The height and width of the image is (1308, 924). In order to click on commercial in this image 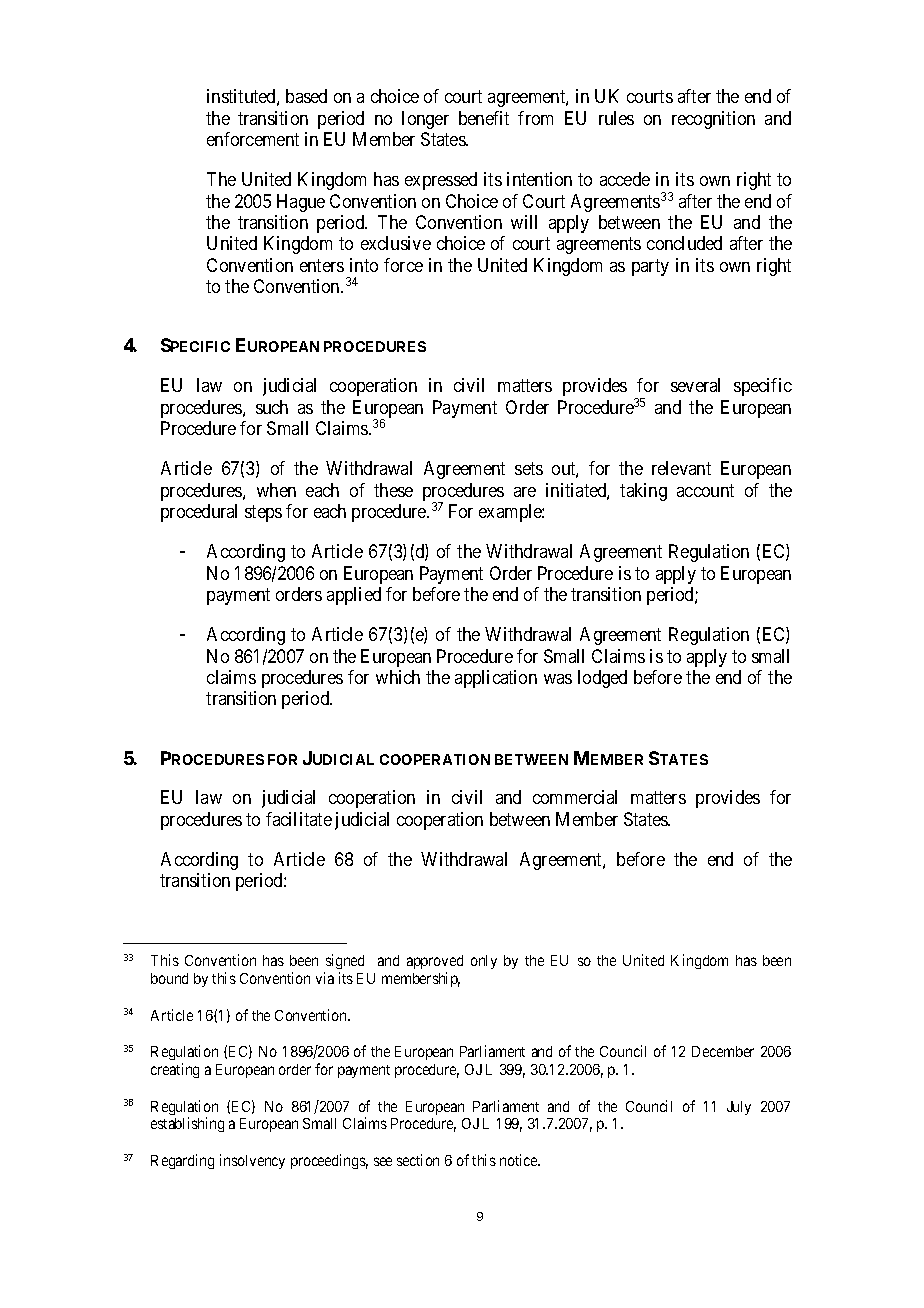, I will do `click(575, 797)`.
